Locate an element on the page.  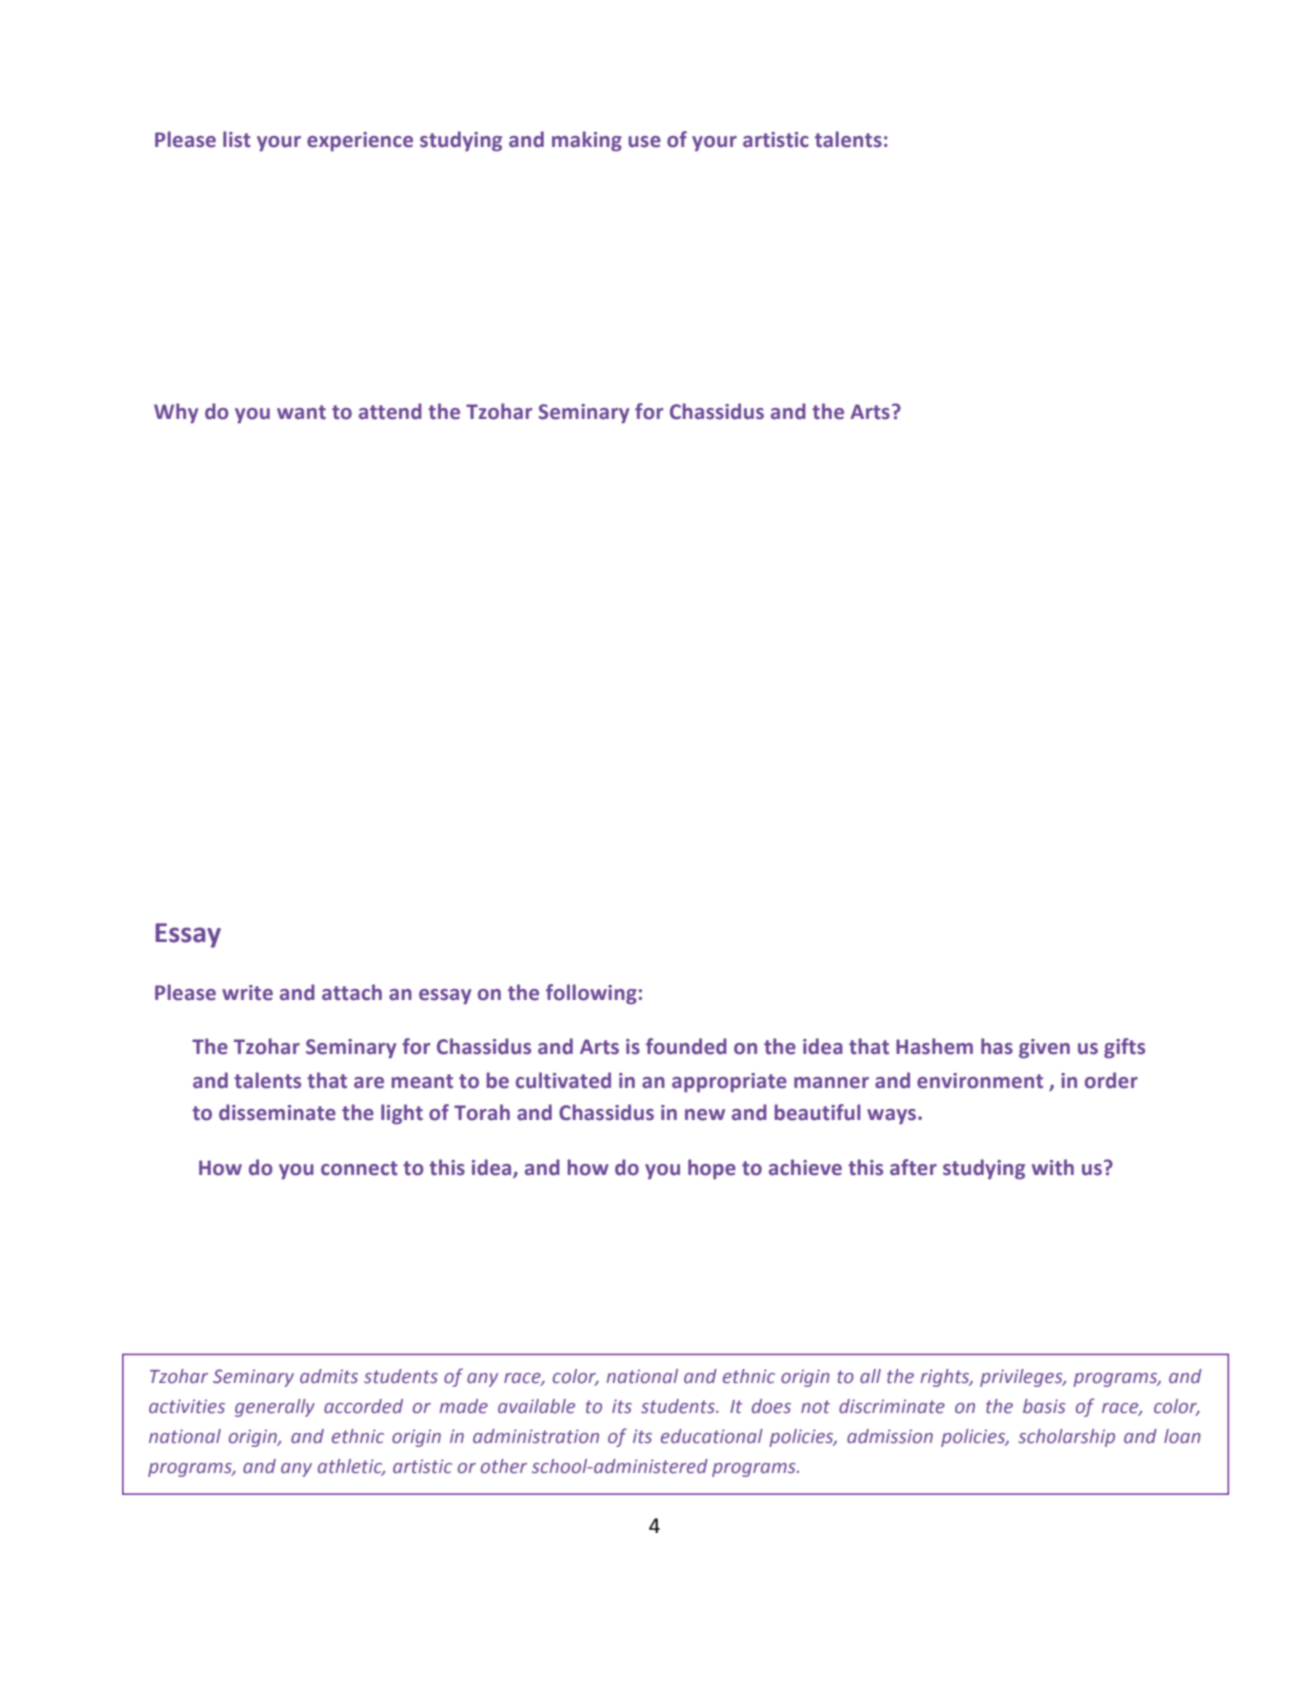
scholarship is located at coordinates (1066, 1438).
